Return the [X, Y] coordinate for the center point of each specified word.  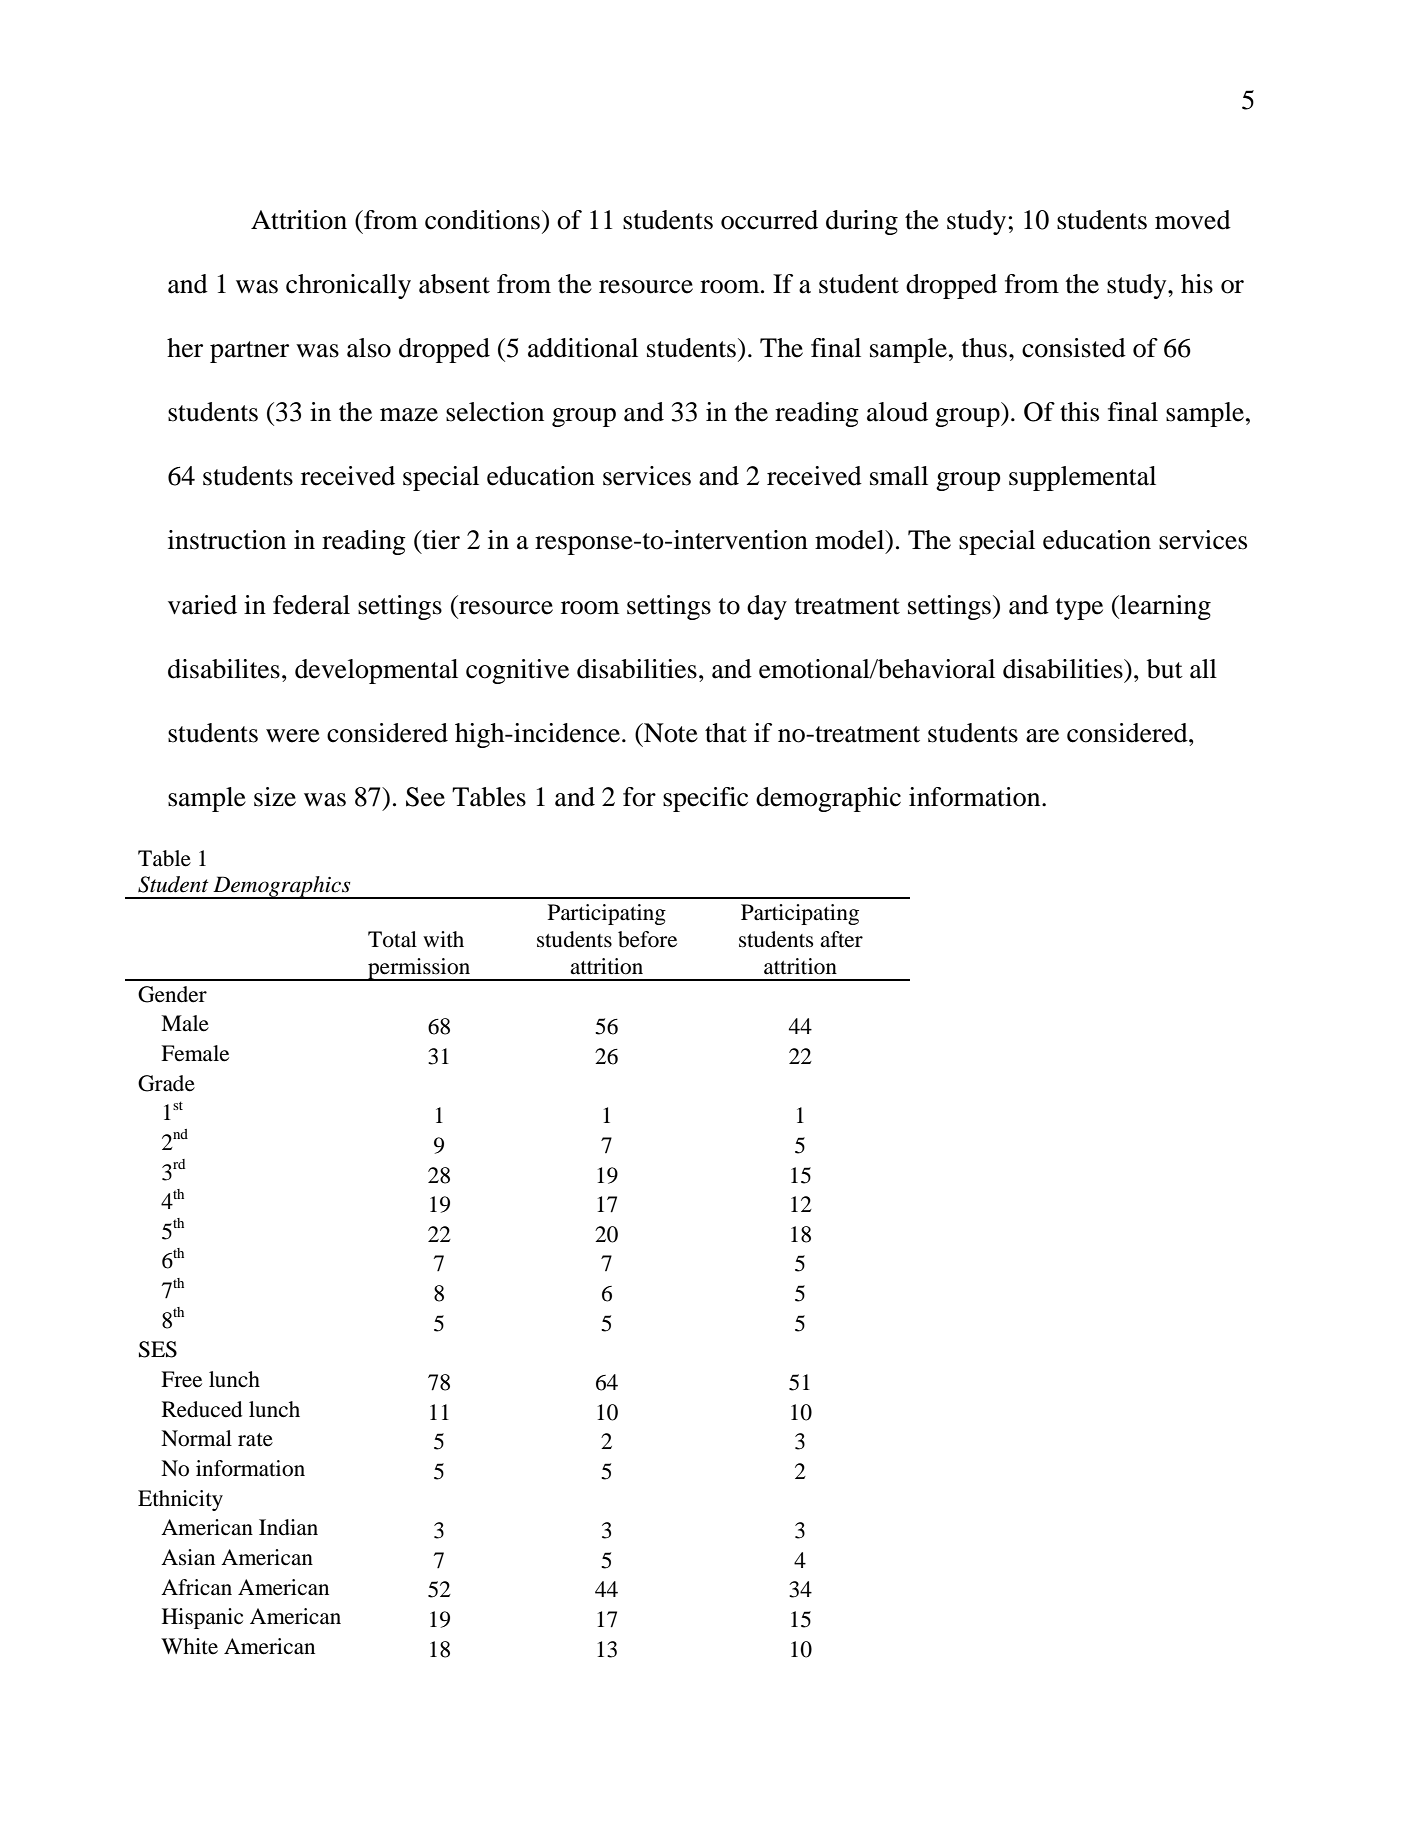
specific [705, 799]
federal [311, 605]
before [647, 939]
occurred [769, 220]
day [767, 607]
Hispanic [202, 1618]
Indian [288, 1527]
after [841, 939]
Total [392, 939]
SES [158, 1349]
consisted [1074, 348]
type [1079, 609]
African [196, 1587]
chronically [348, 286]
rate [255, 1440]
